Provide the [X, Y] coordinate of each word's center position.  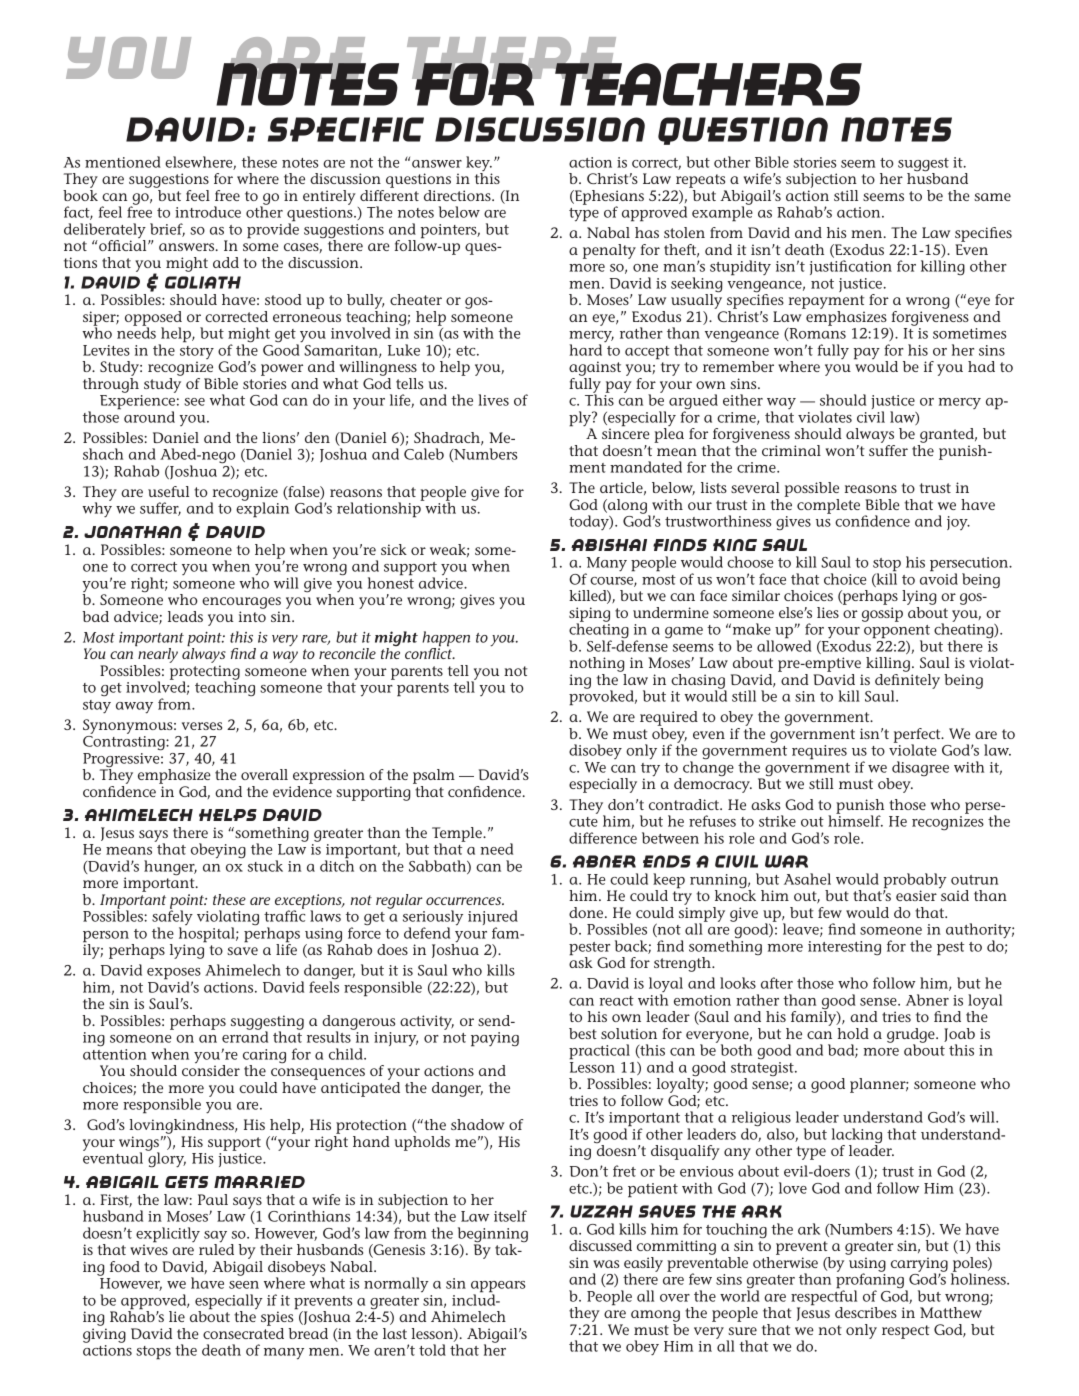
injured [493, 919]
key [479, 165]
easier [916, 895]
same [992, 197]
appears [498, 1288]
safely [172, 918]
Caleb [424, 454]
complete [828, 506]
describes [866, 1312]
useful [168, 491]
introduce [208, 212]
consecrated [243, 1333]
